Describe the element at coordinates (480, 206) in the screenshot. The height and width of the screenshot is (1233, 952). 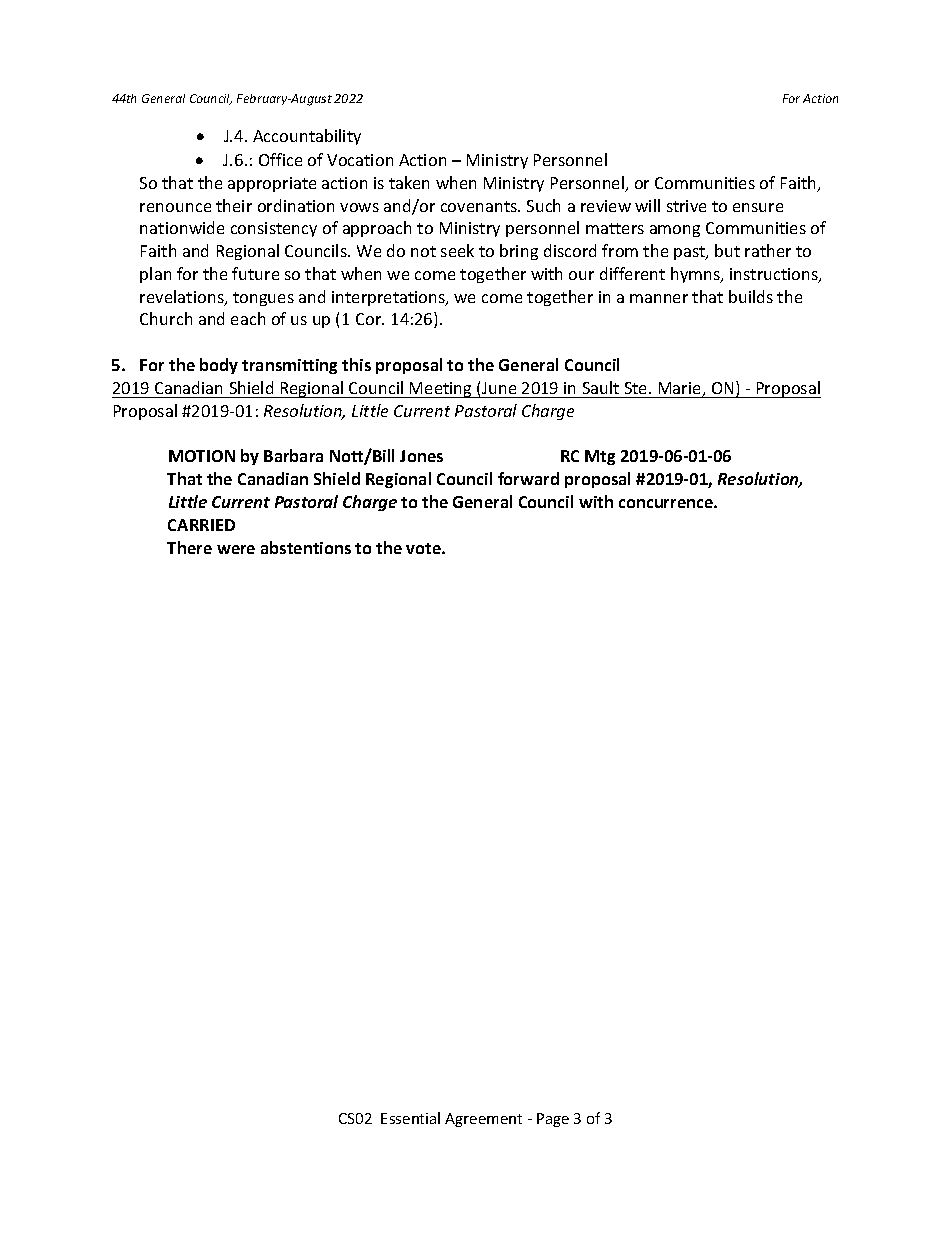
I see `covenants` at that location.
